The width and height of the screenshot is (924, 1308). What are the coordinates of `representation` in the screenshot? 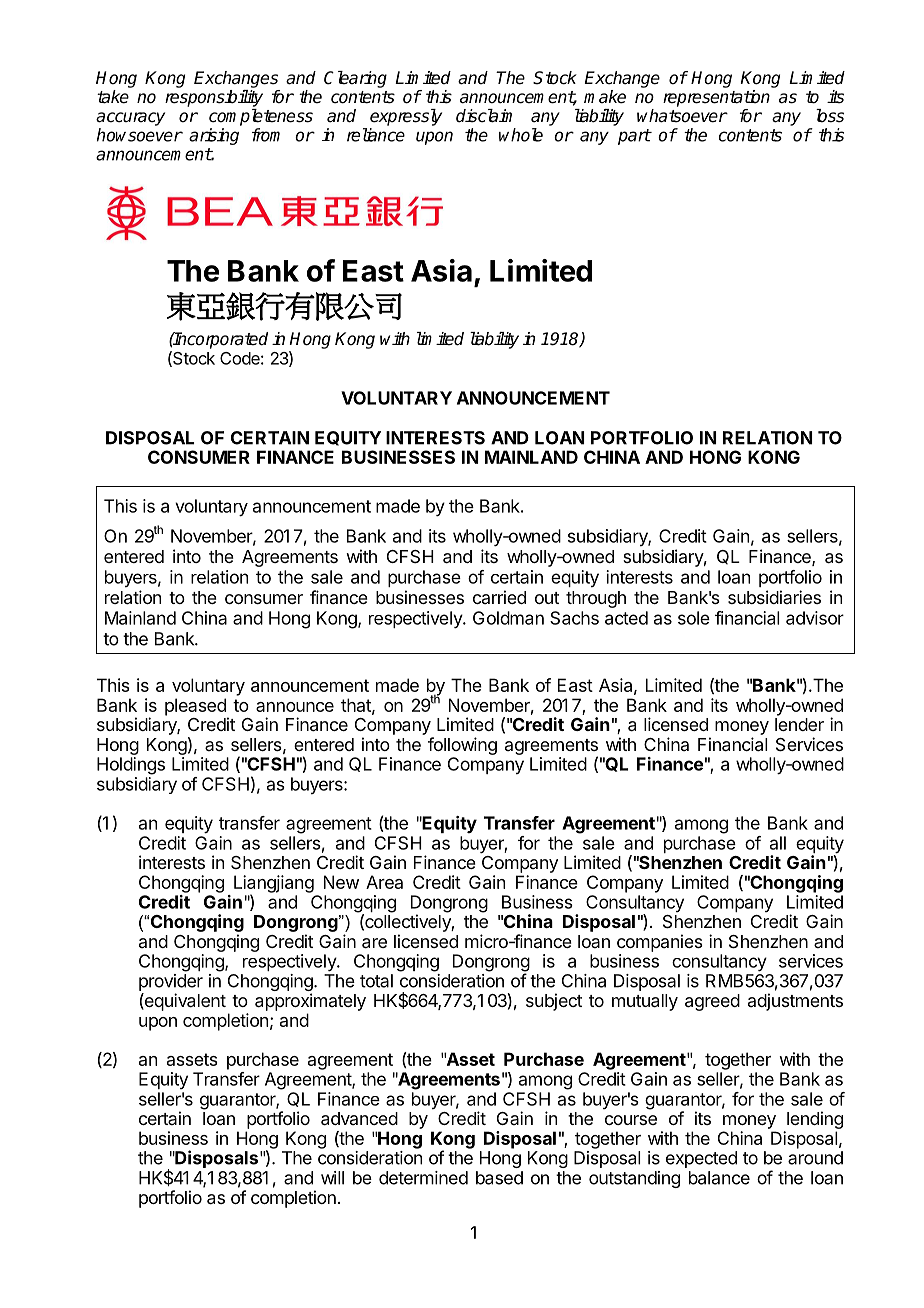 It's located at (716, 98).
